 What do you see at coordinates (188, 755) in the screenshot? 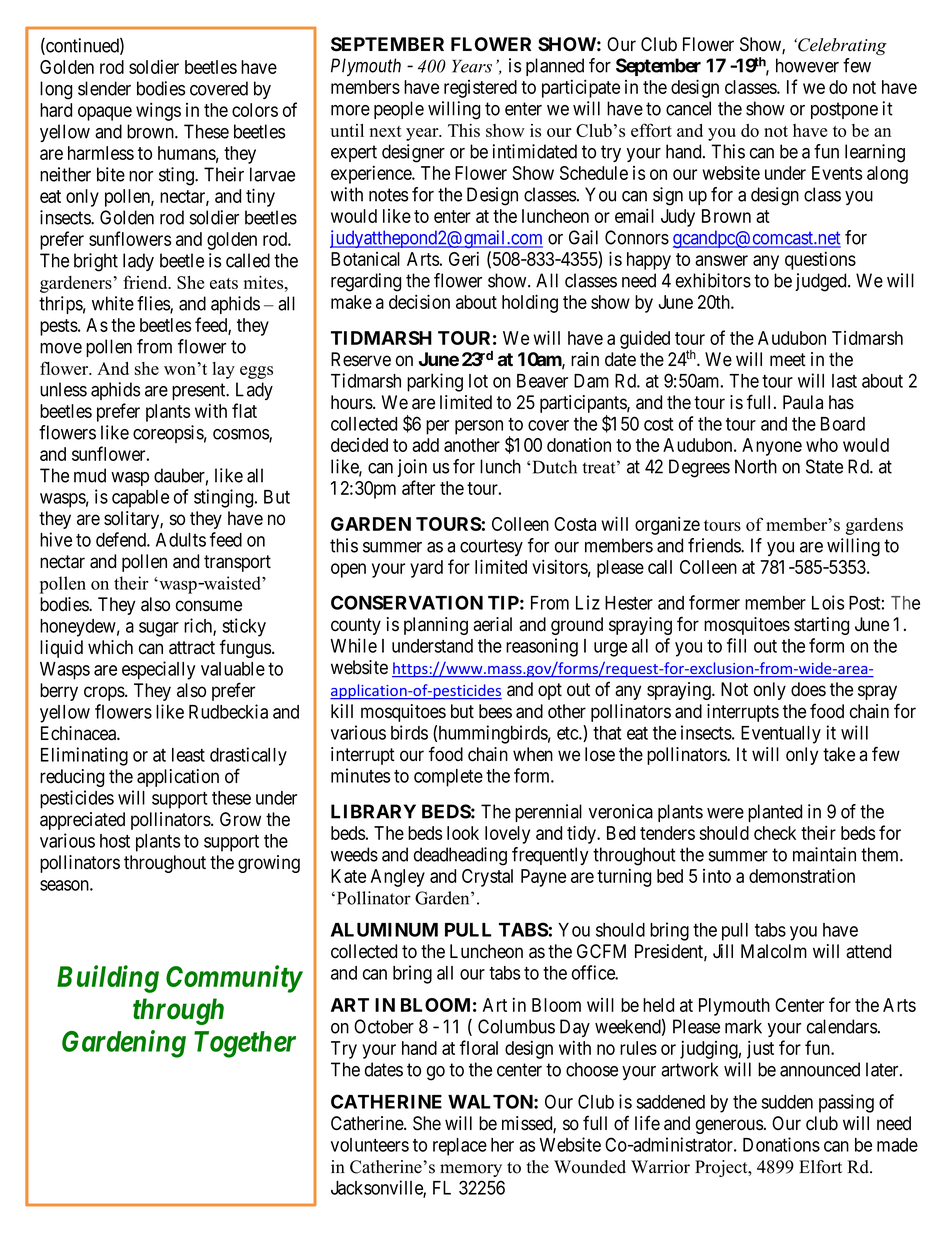
I see `least` at bounding box center [188, 755].
